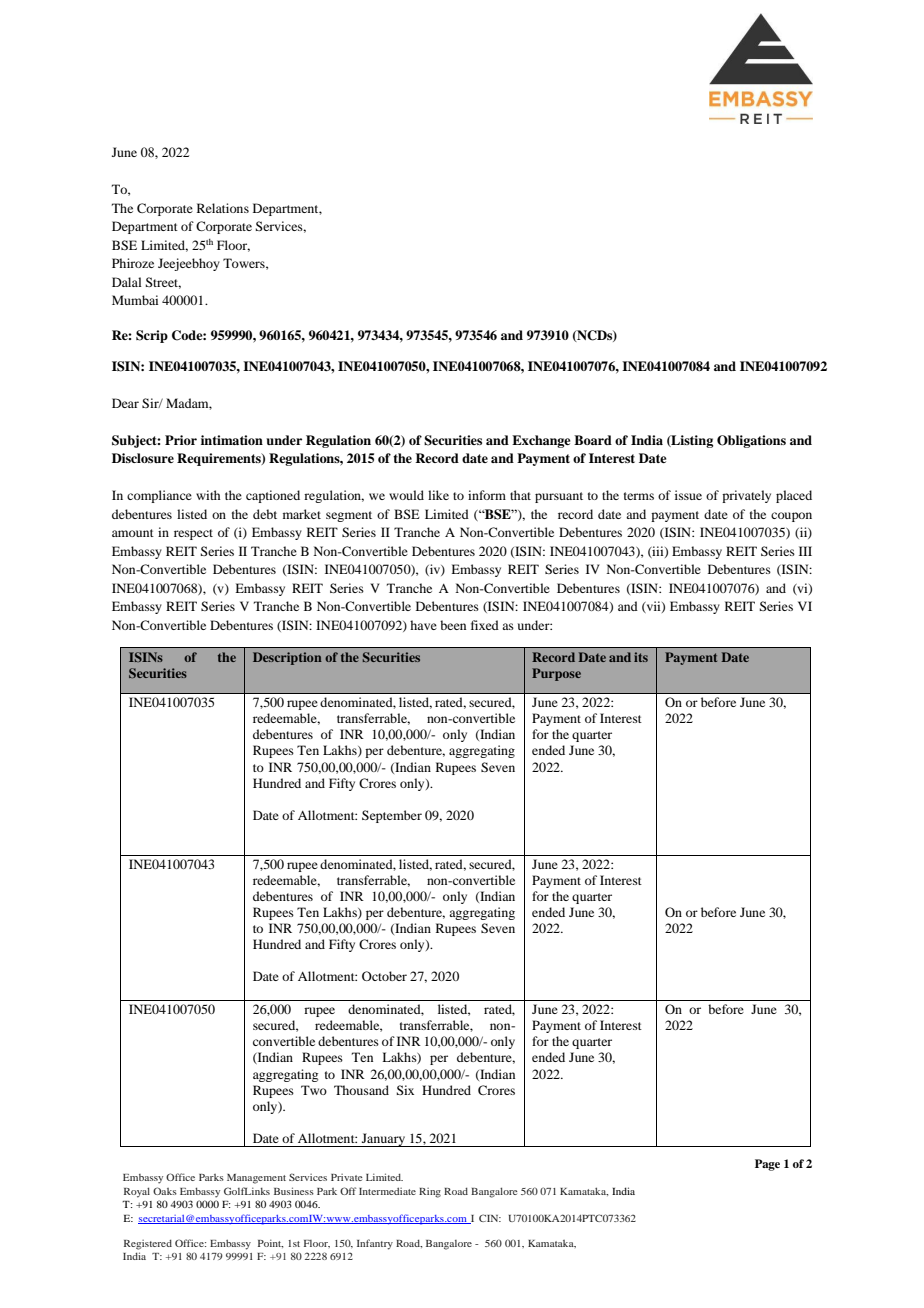 This screenshot has width=924, height=1308. What do you see at coordinates (541, 441) in the screenshot?
I see `Exchange` at bounding box center [541, 441].
